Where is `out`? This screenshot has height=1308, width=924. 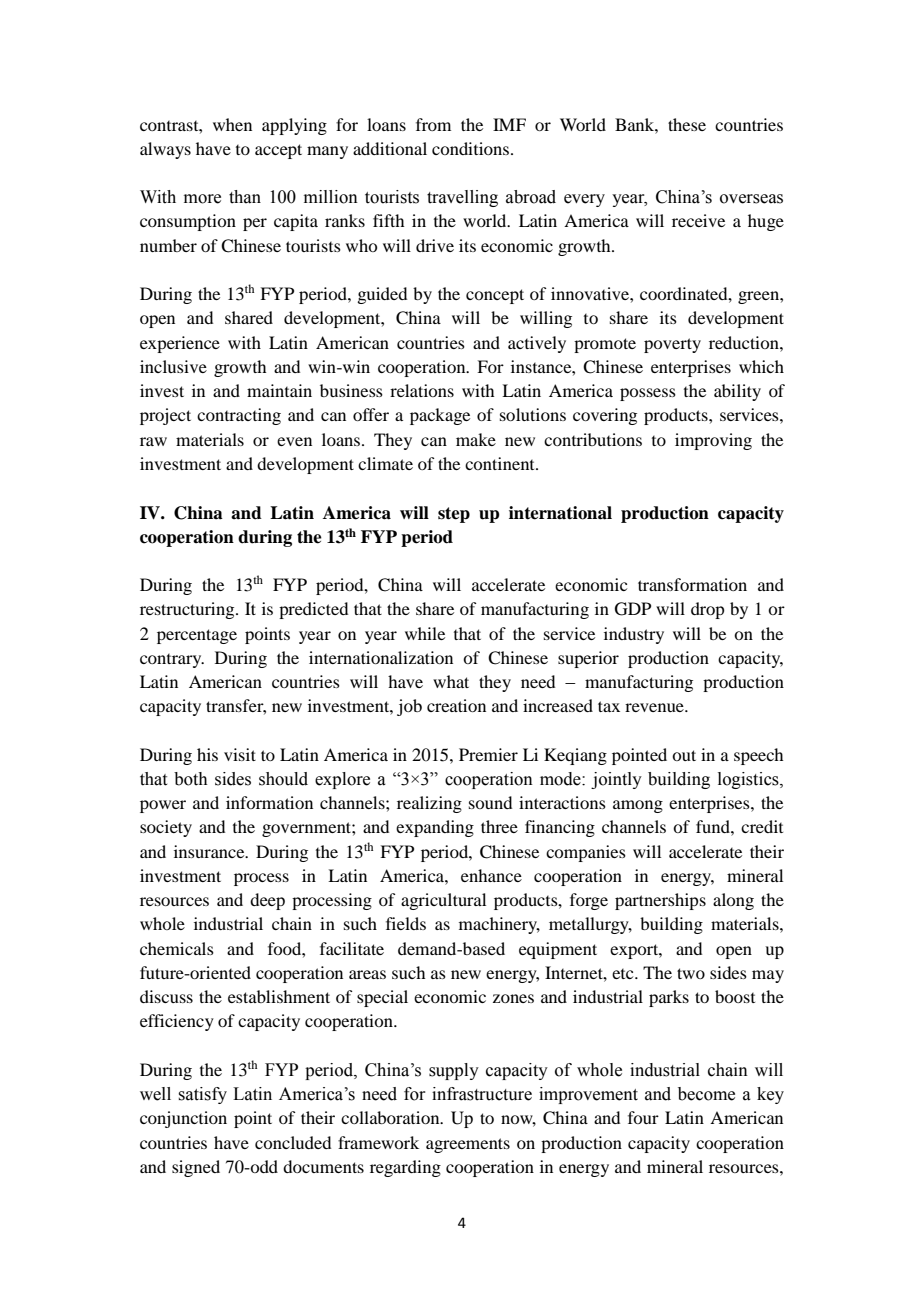
out is located at coordinates (684, 755).
